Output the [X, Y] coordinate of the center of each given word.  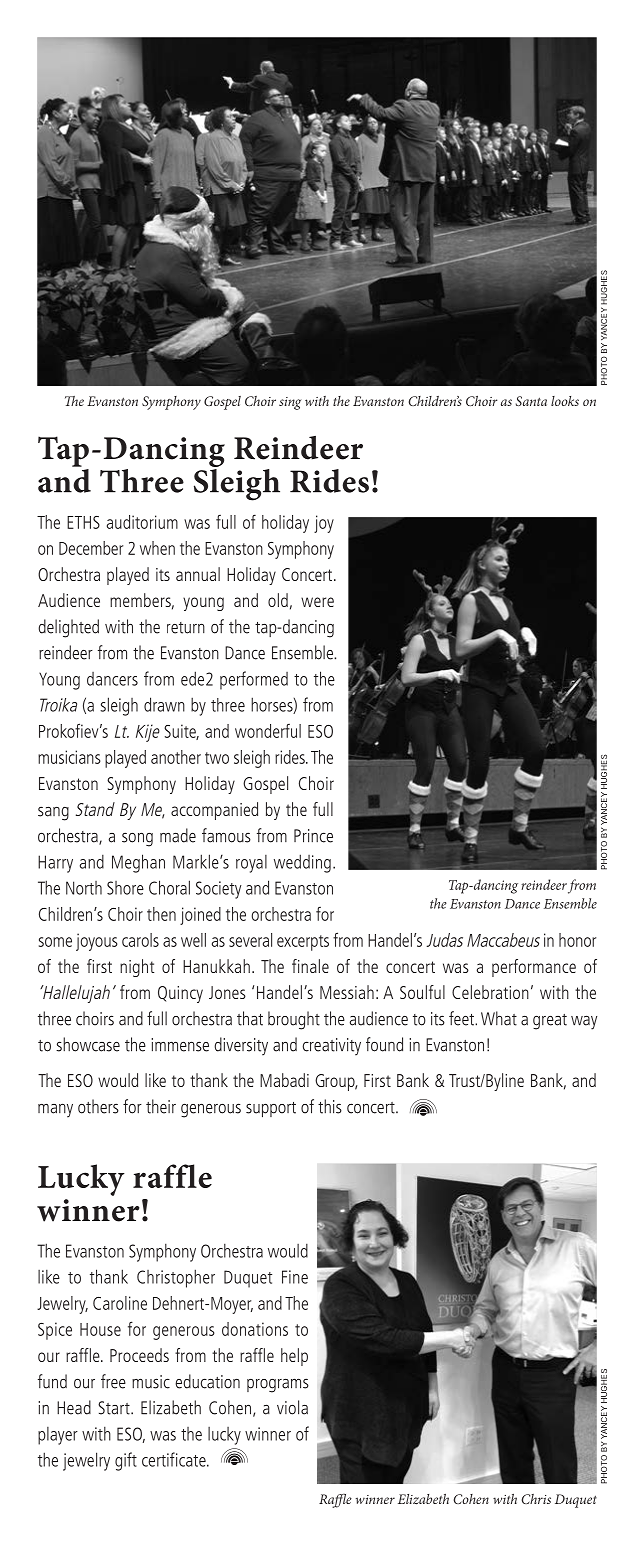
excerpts [303, 943]
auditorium [142, 522]
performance [534, 968]
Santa [531, 401]
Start [115, 1408]
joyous [97, 942]
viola [292, 1407]
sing [290, 403]
